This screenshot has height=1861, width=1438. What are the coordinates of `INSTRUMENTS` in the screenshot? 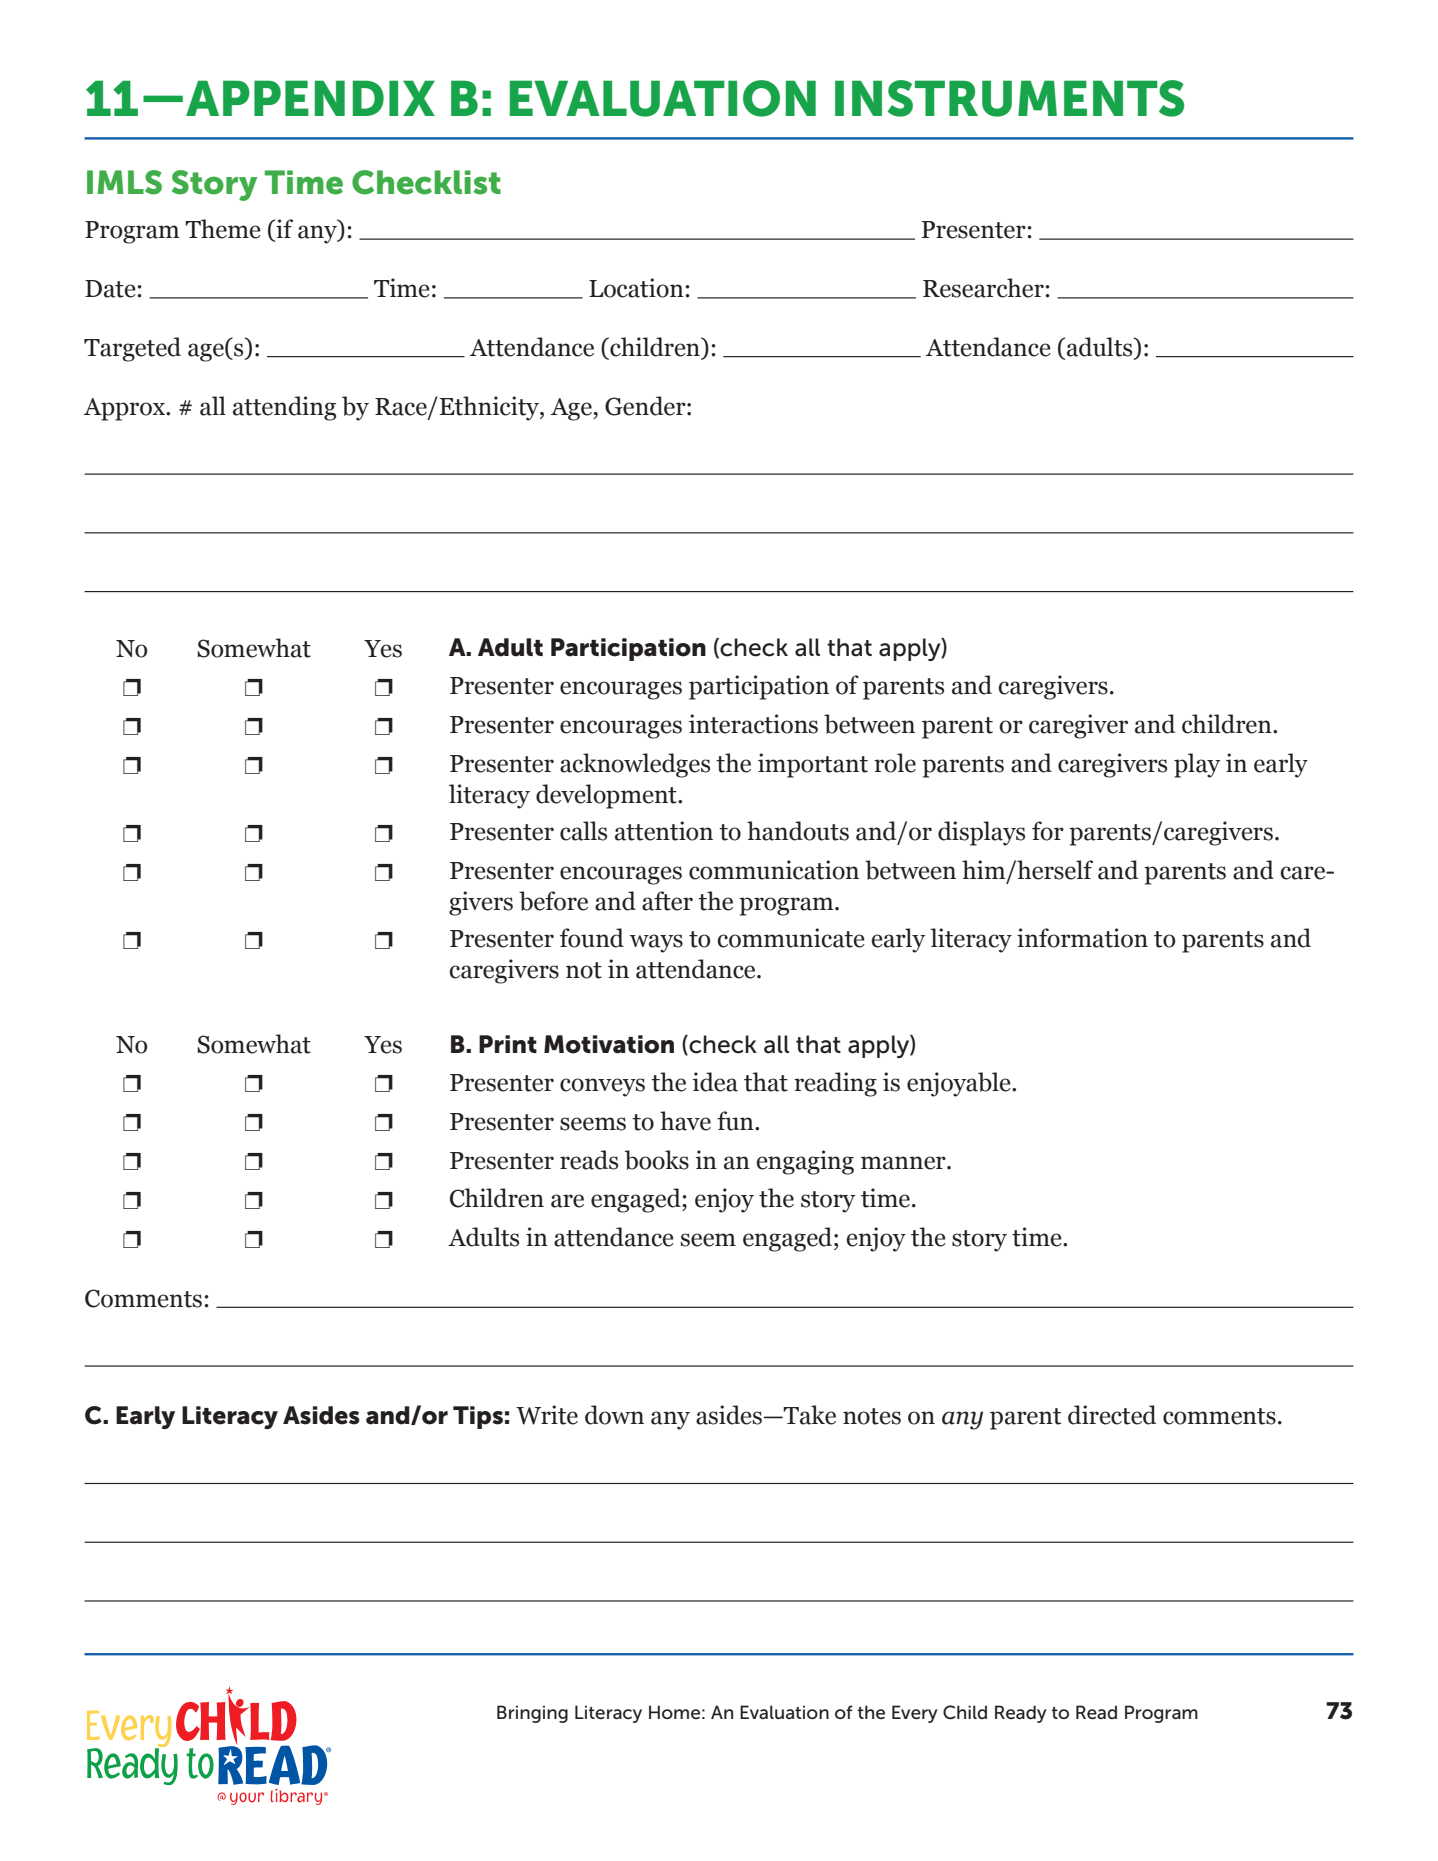 It's located at (1009, 98).
